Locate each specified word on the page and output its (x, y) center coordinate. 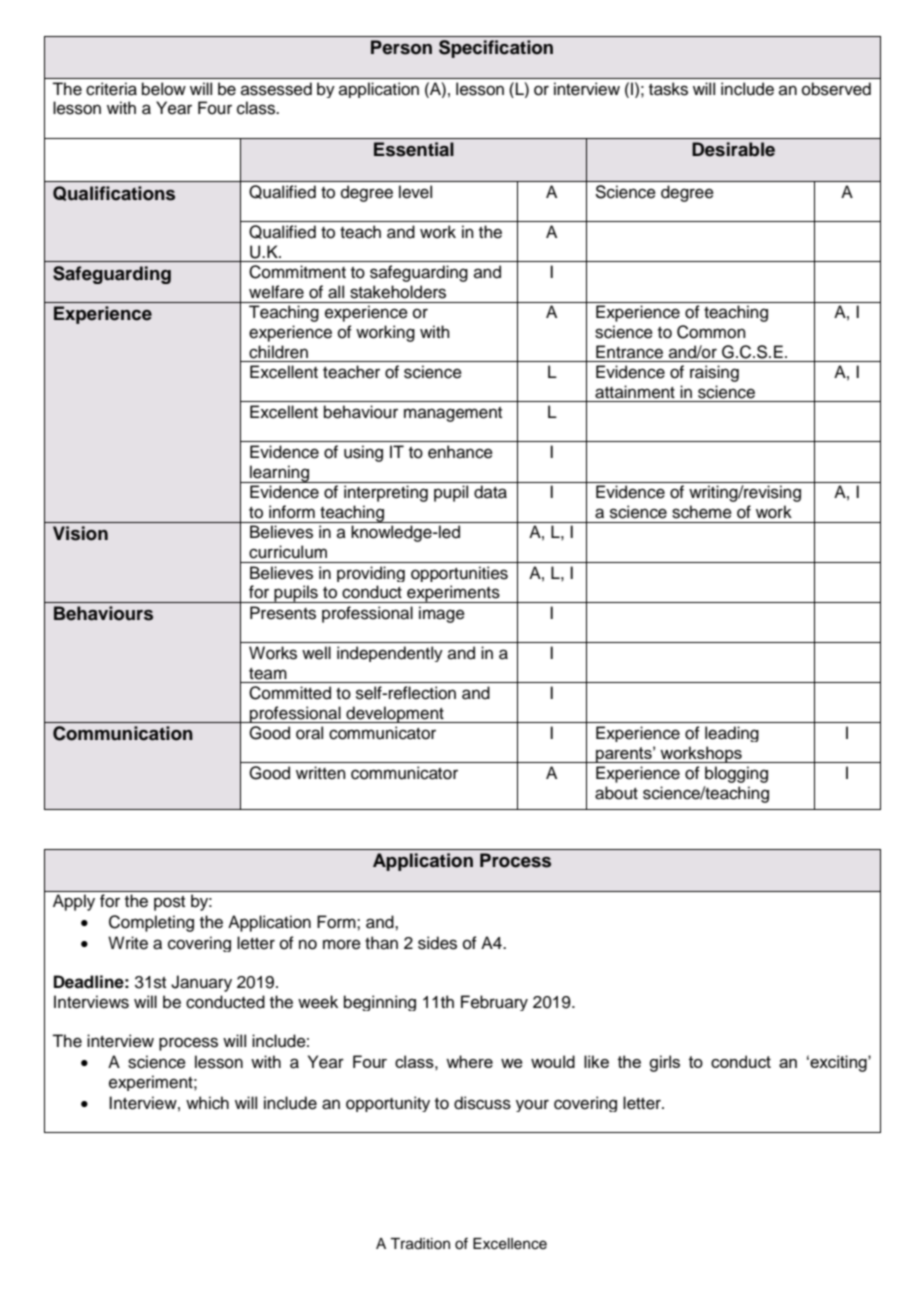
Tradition (420, 1244)
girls (664, 1063)
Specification (496, 49)
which (207, 1103)
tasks (668, 89)
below (164, 89)
